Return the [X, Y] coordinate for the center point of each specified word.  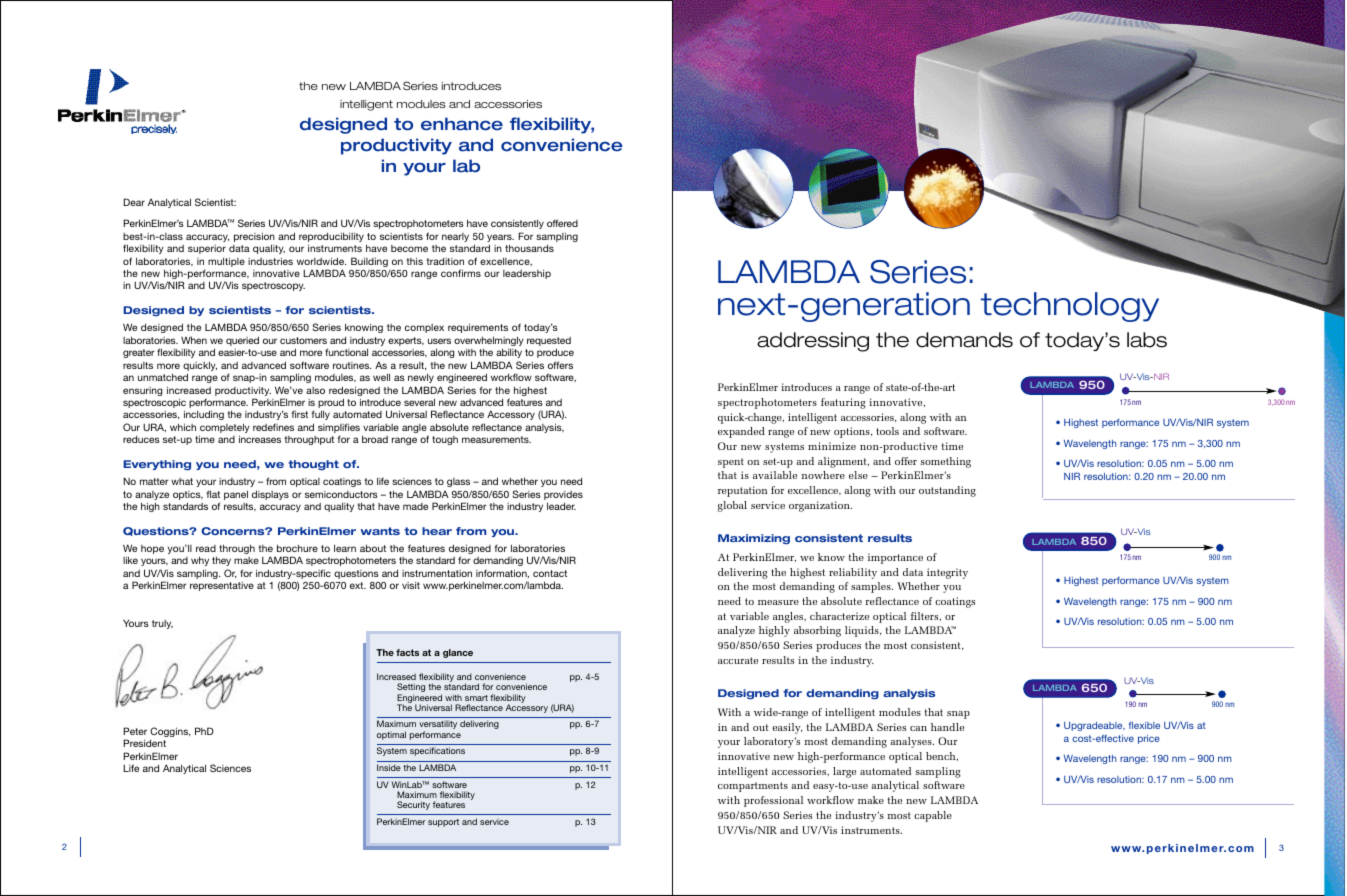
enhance [462, 124]
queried [242, 341]
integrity [947, 573]
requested [549, 343]
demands [964, 340]
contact [550, 573]
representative [222, 586]
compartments [753, 787]
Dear [134, 202]
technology [1070, 307]
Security [413, 805]
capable [933, 816]
